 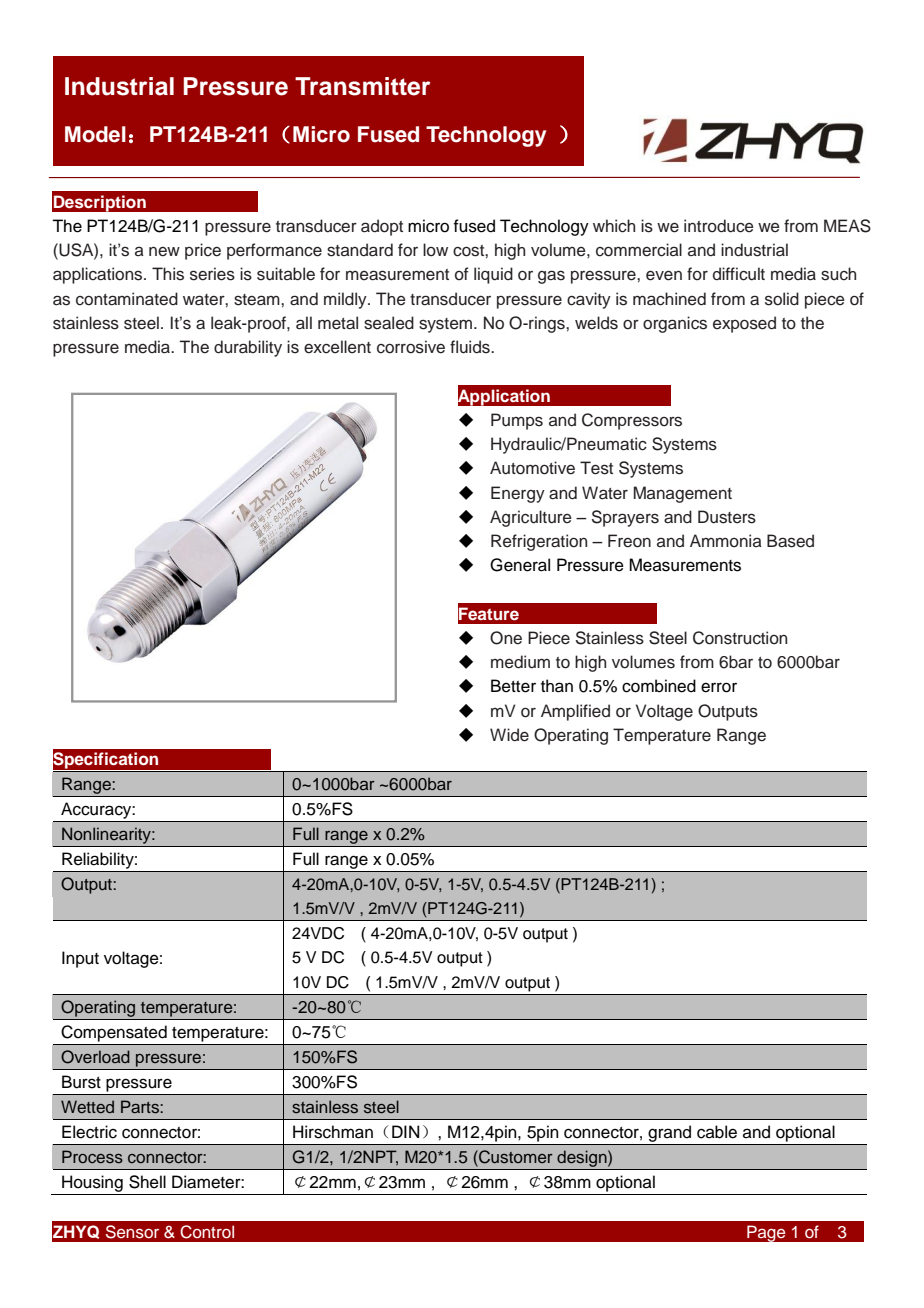 What do you see at coordinates (719, 226) in the screenshot?
I see `introduce` at bounding box center [719, 226].
